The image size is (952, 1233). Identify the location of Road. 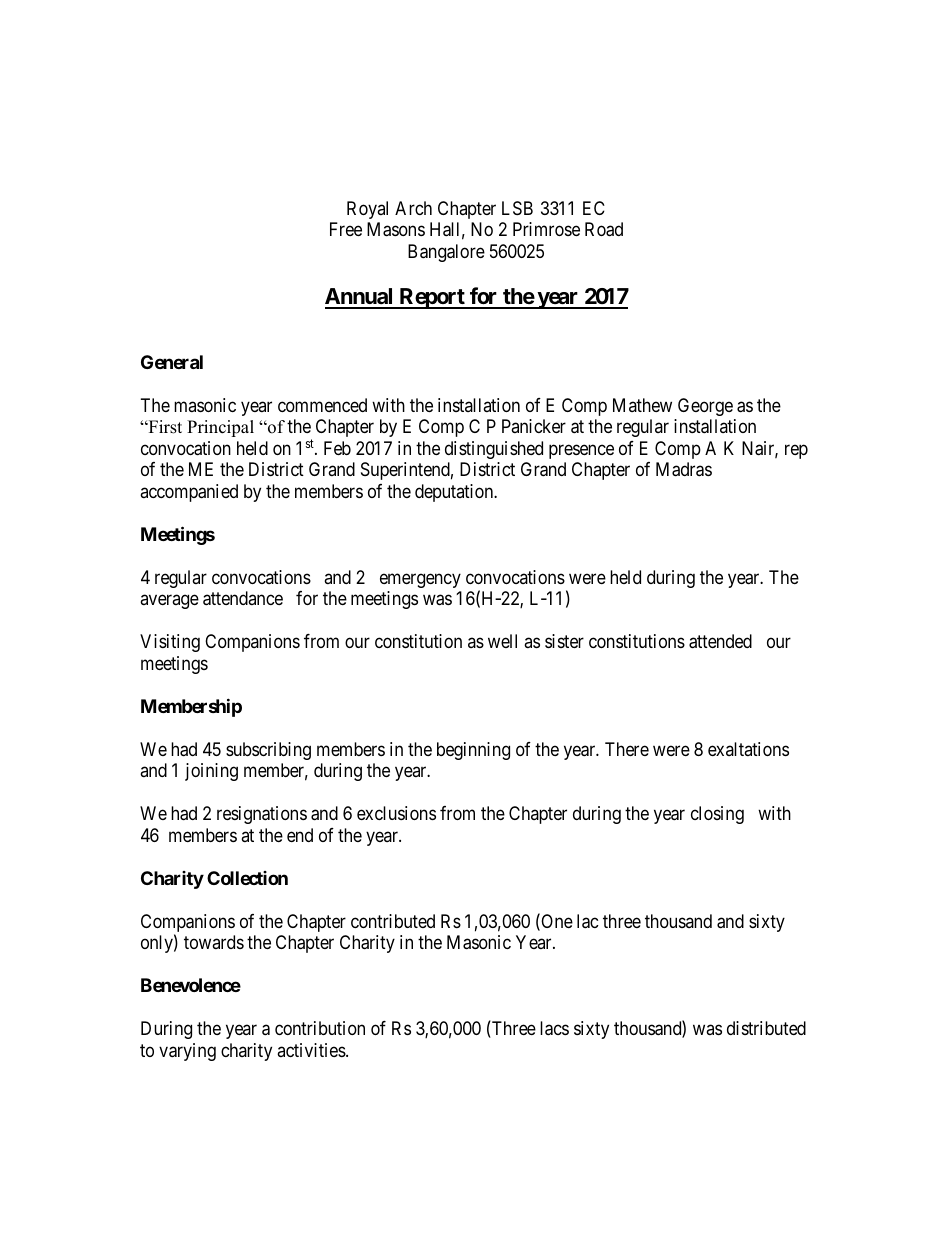
(604, 229).
